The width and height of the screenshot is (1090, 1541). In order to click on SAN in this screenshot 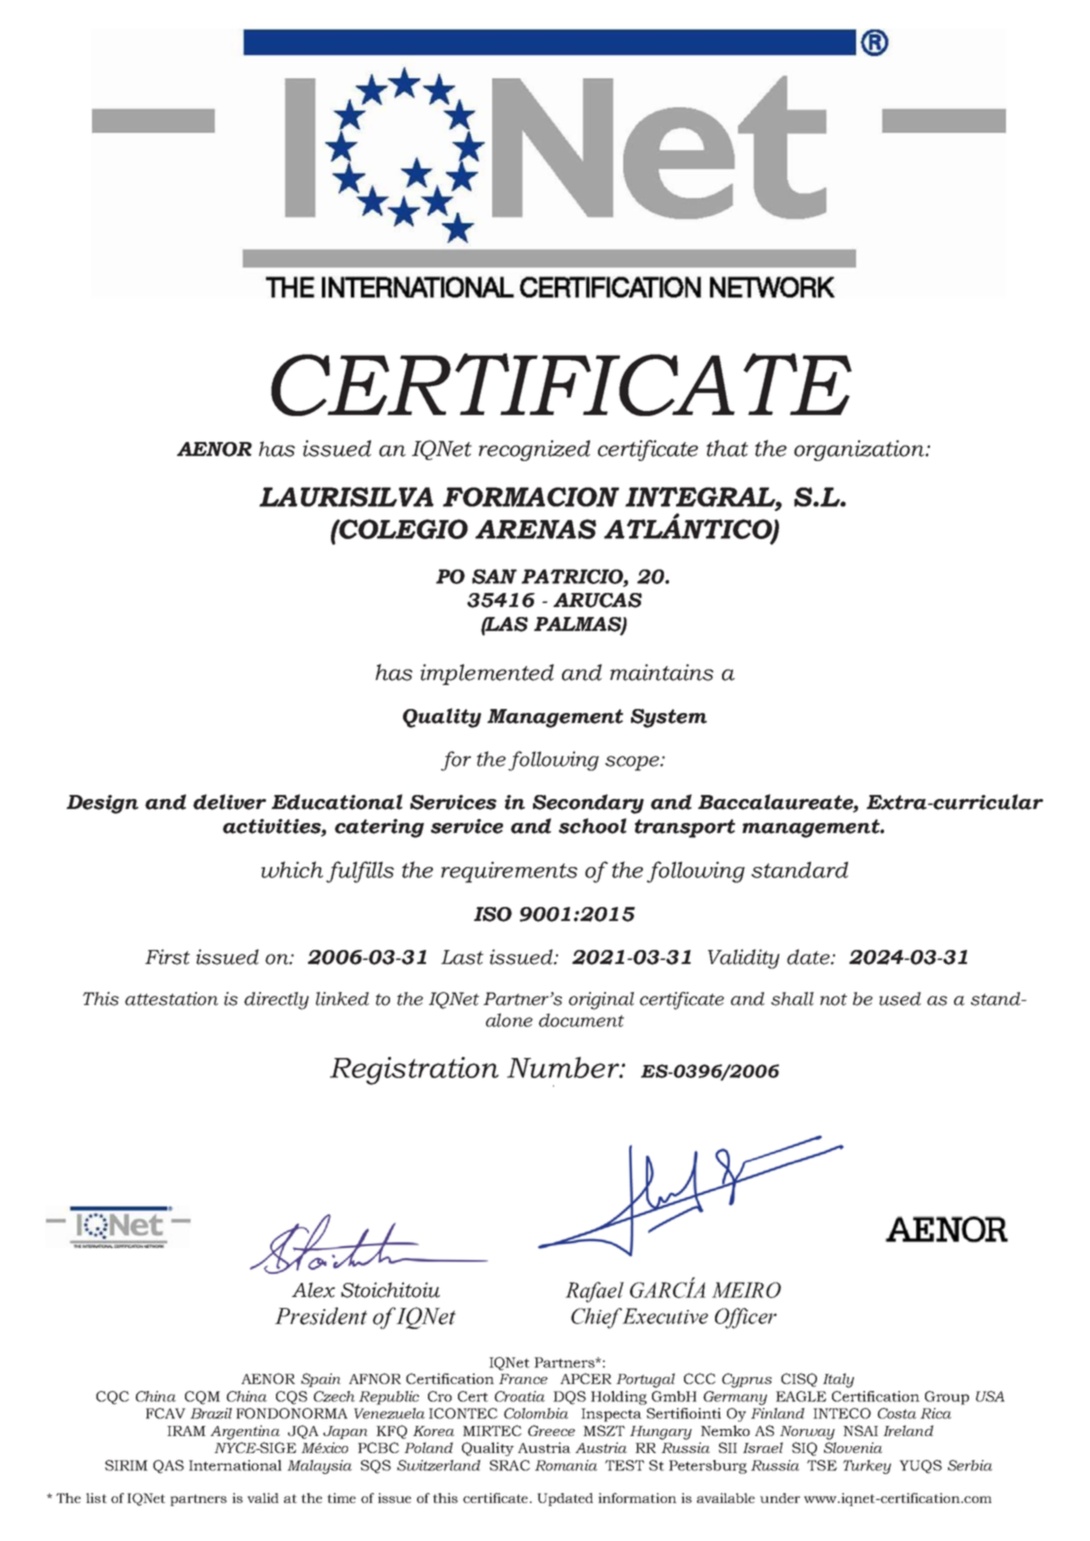, I will do `click(494, 576)`.
